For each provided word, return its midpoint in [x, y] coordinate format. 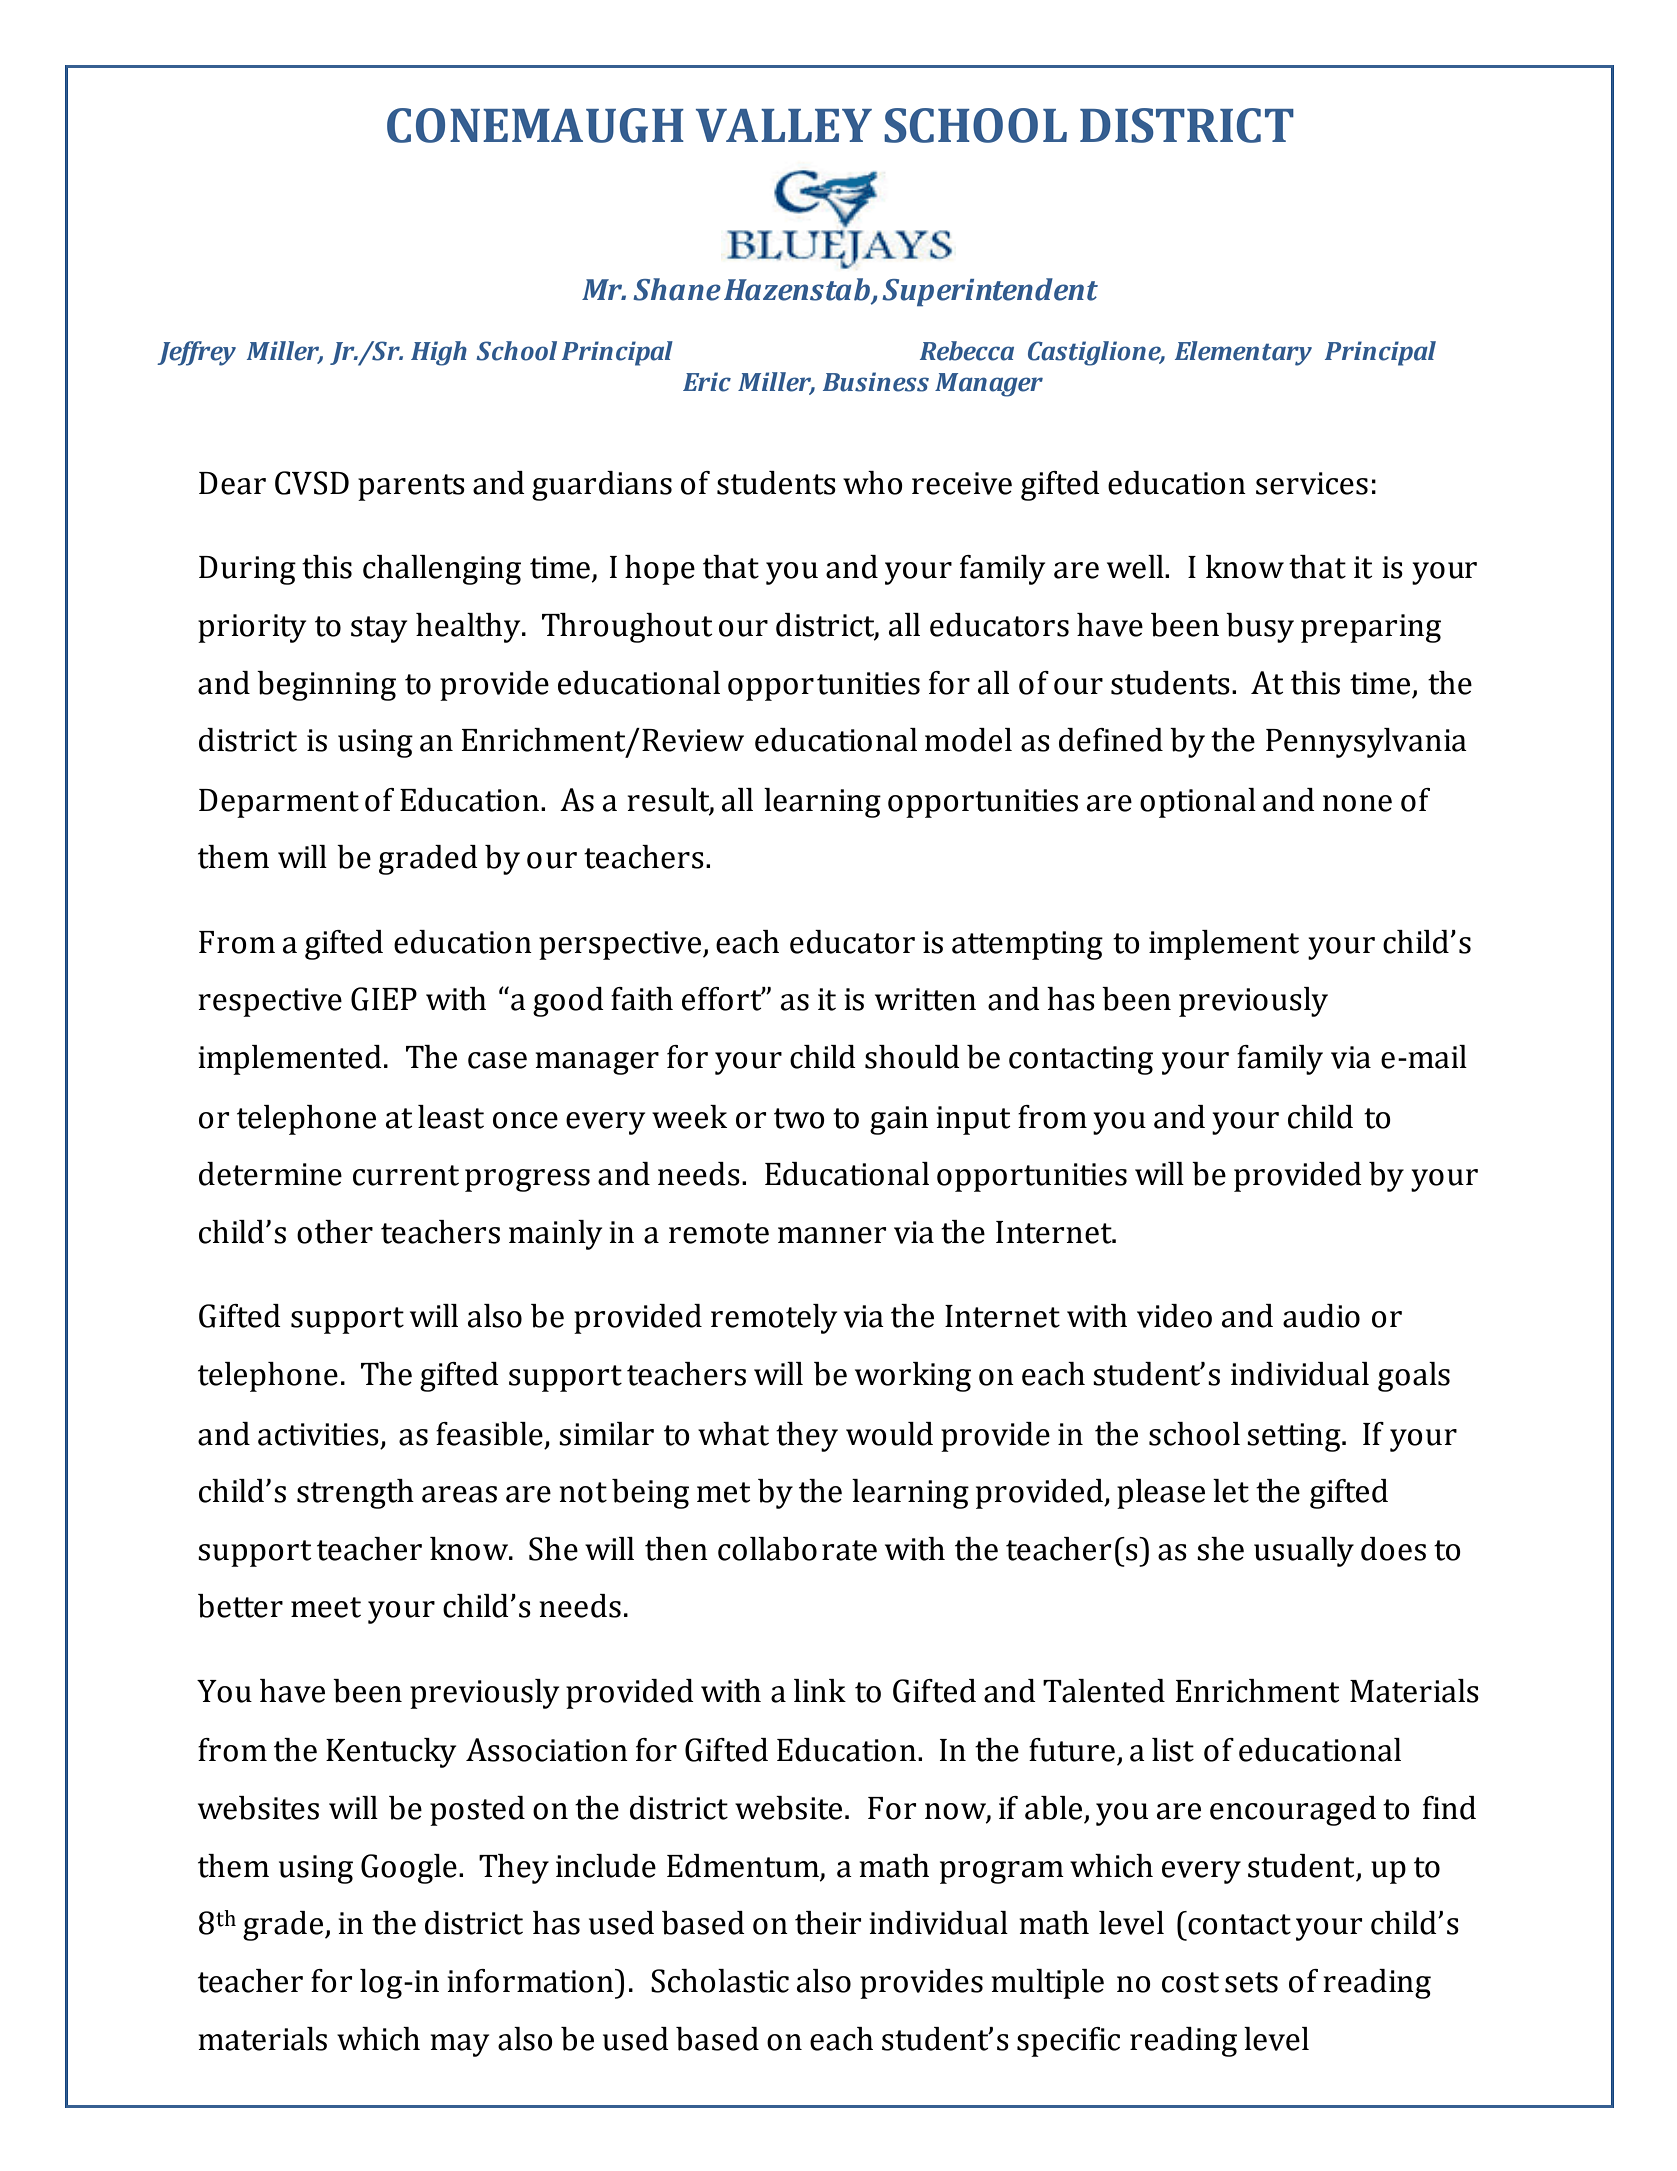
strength [355, 1494]
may [459, 2045]
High [439, 353]
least [451, 1117]
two [799, 1118]
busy [1260, 628]
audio [1321, 1316]
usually [1304, 1552]
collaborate [797, 1549]
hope [660, 570]
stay [379, 629]
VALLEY [784, 125]
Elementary [1243, 353]
